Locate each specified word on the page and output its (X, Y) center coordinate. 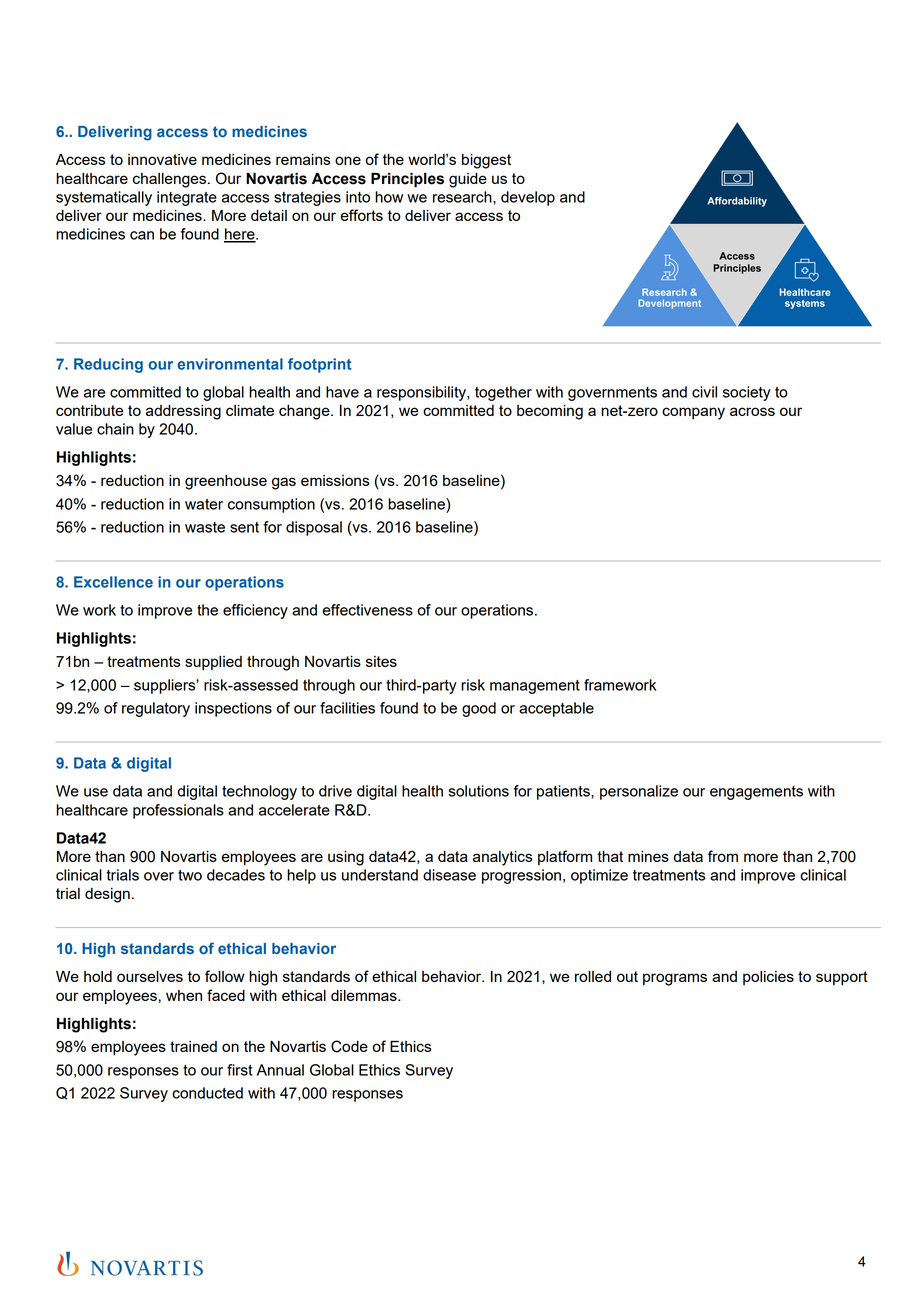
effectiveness (368, 610)
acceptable (556, 709)
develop (528, 198)
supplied (213, 663)
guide (468, 180)
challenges (169, 180)
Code (349, 1046)
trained (193, 1046)
